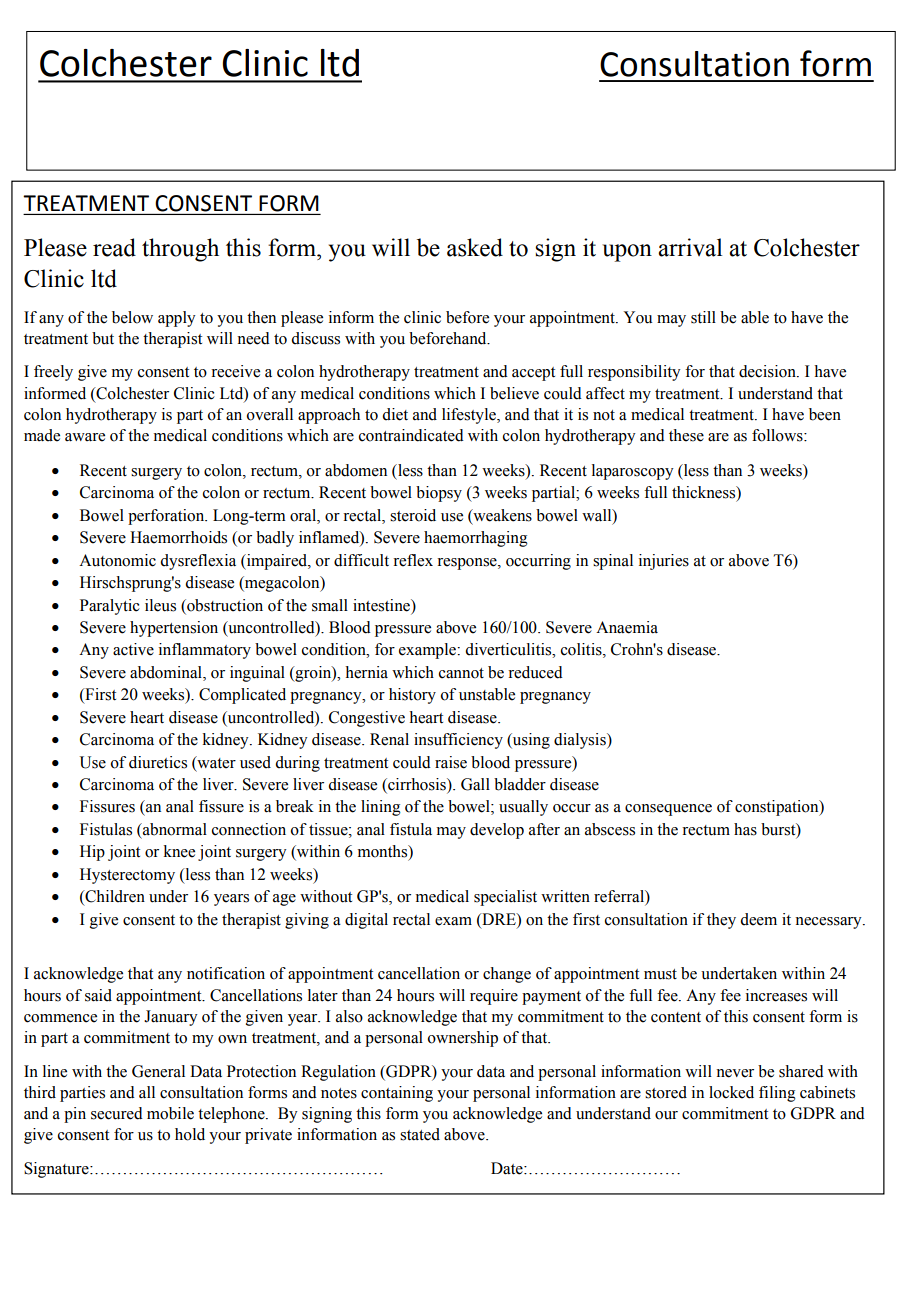 The height and width of the page is (1308, 924). Describe the element at coordinates (167, 517) in the page. I see `perforation` at that location.
